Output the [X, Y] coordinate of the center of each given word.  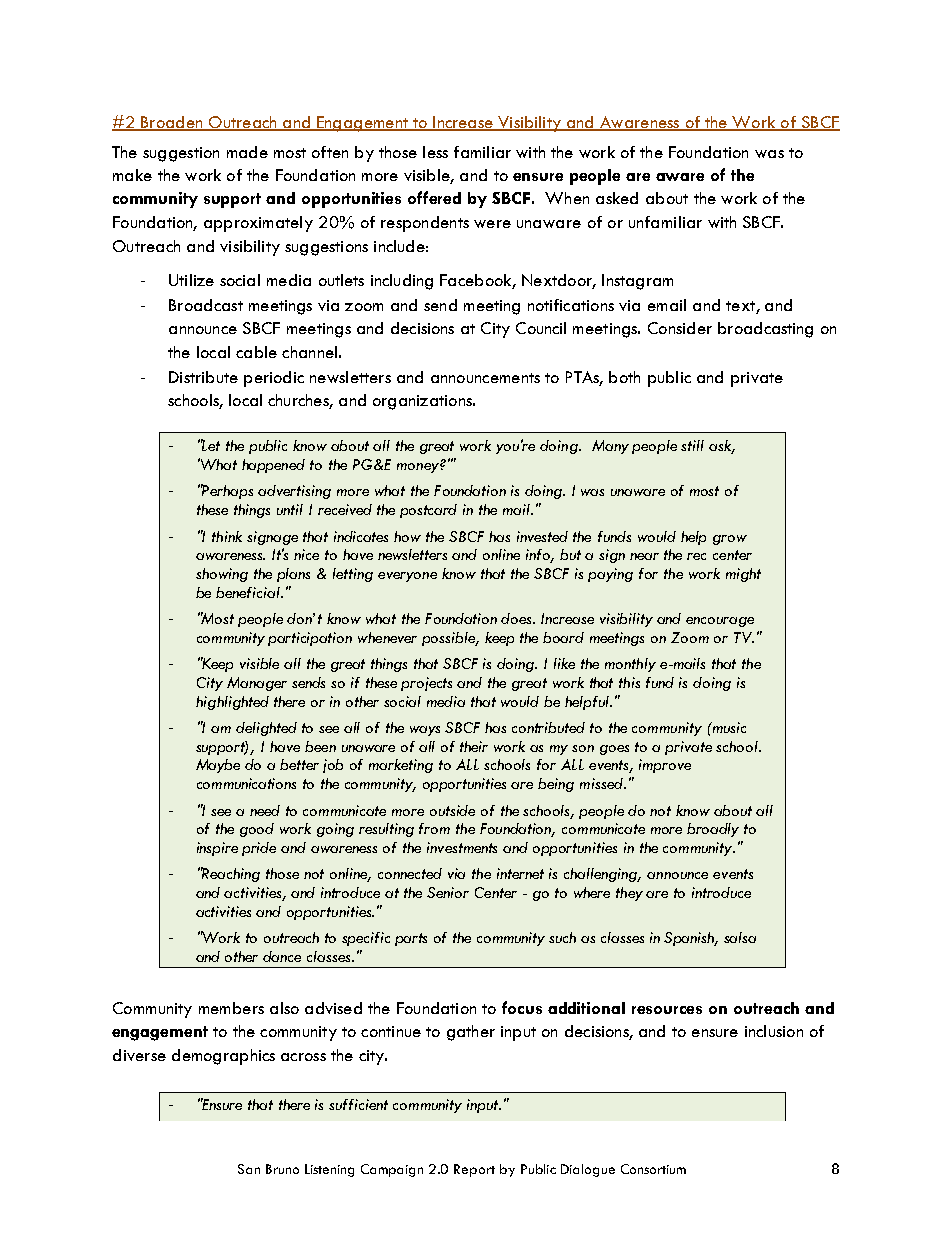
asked [617, 198]
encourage [720, 622]
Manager [257, 684]
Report [474, 1170]
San [249, 1169]
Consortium [653, 1169]
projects [426, 684]
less [435, 152]
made [247, 152]
